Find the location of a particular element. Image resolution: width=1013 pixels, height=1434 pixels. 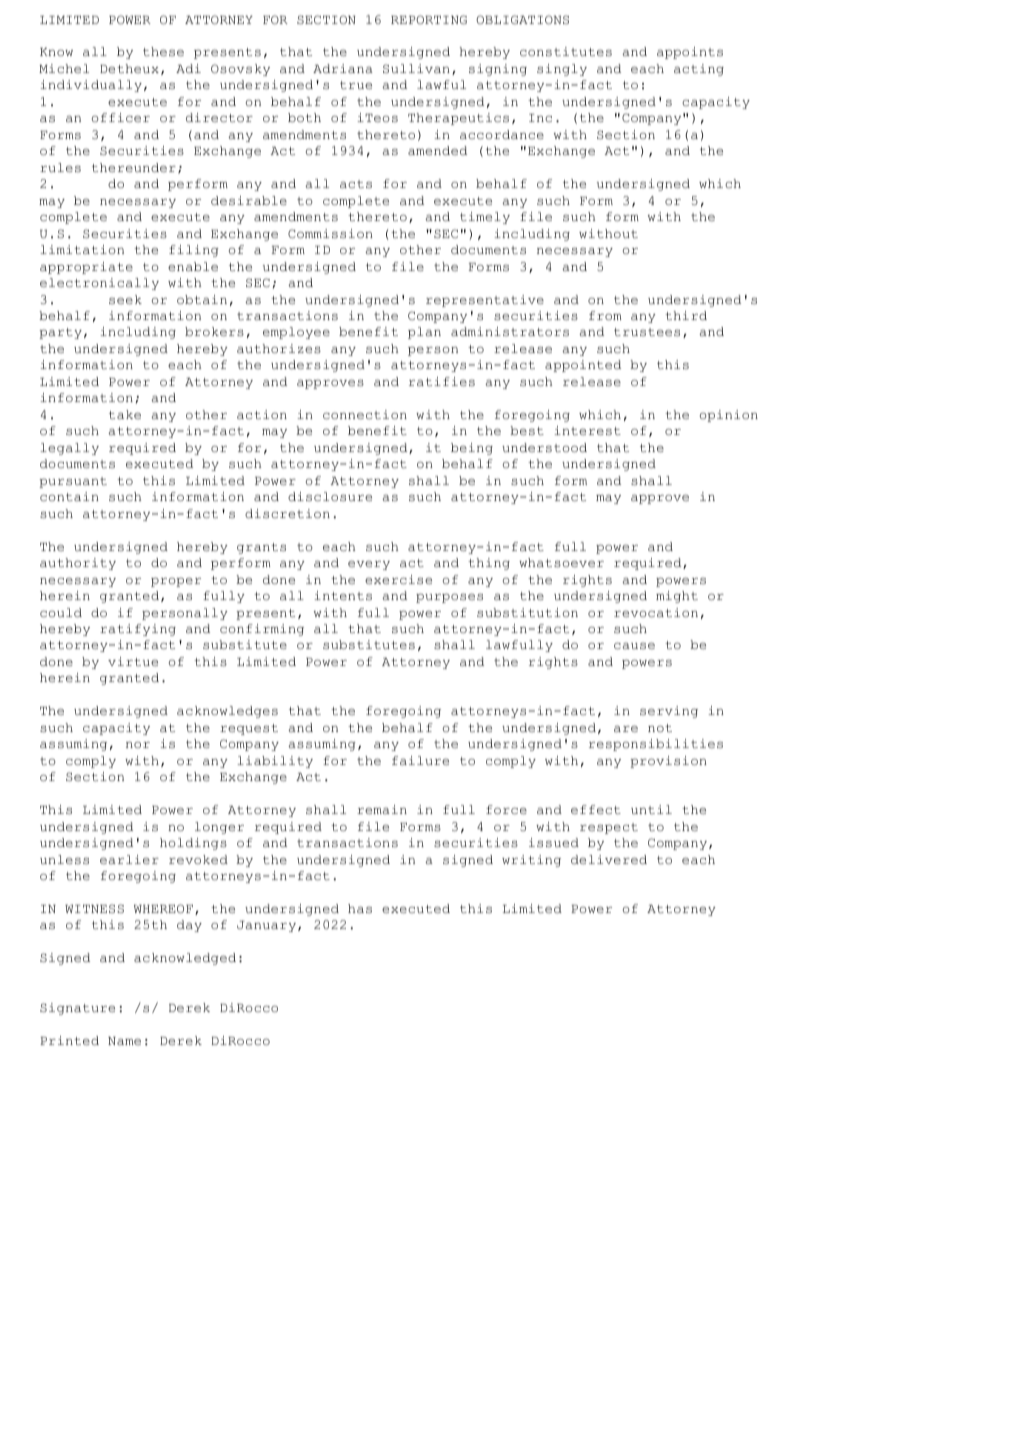

Name is located at coordinates (124, 1041).
